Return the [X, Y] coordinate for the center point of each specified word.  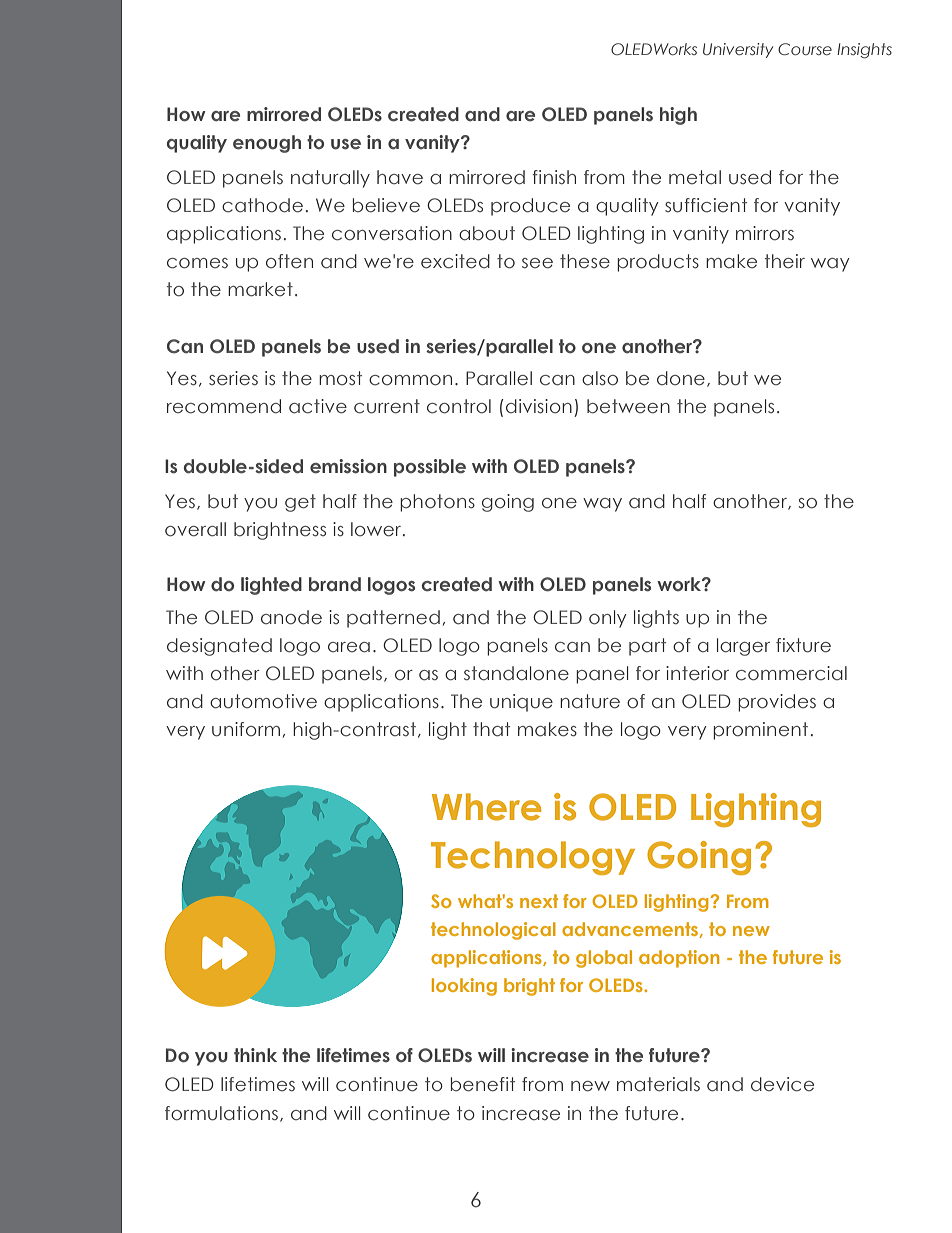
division [539, 406]
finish [554, 177]
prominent [760, 731]
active [318, 406]
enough [267, 144]
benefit [483, 1084]
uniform [246, 729]
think [255, 1055]
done [681, 378]
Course [805, 49]
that [491, 729]
